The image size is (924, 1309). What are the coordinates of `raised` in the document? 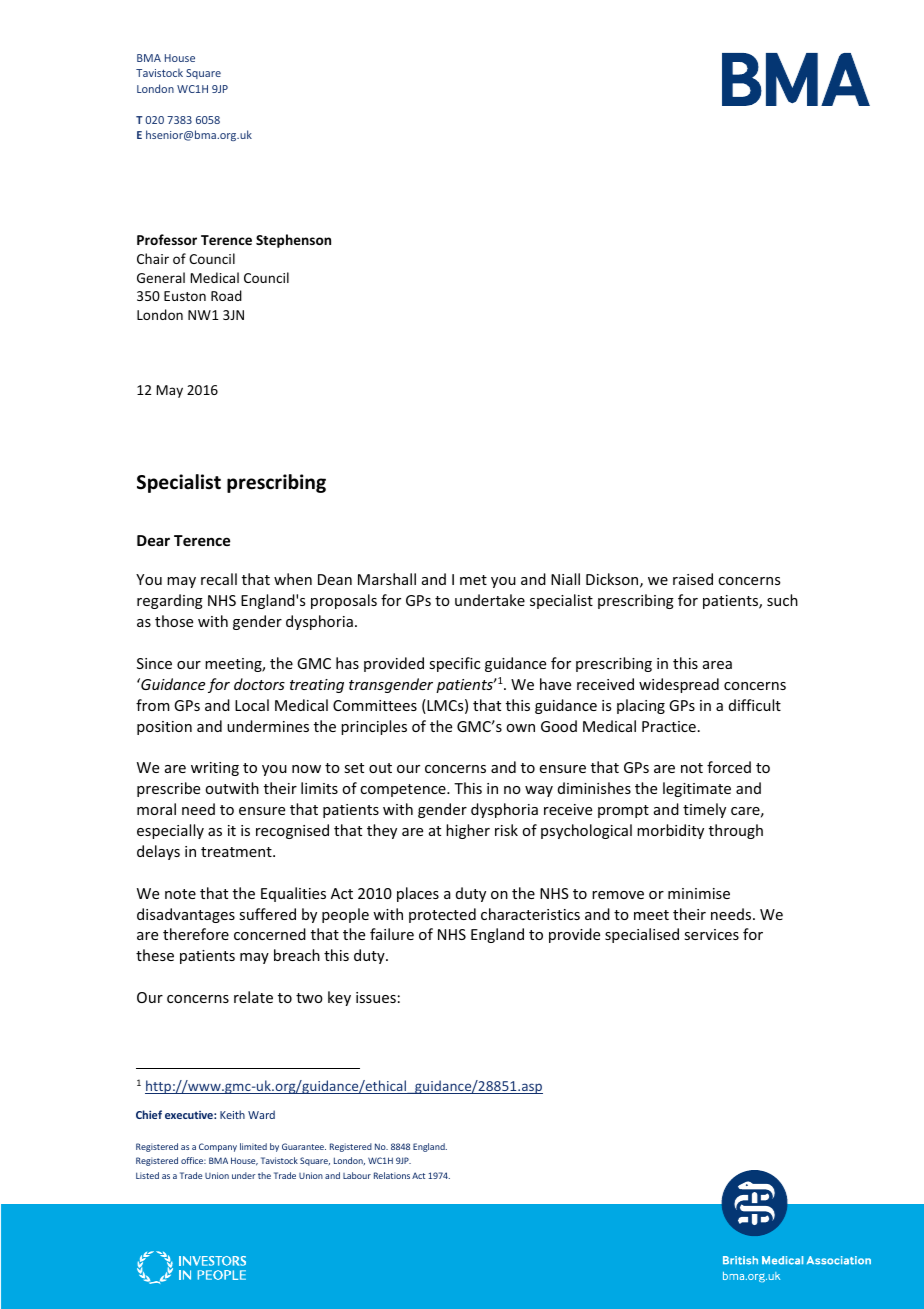 It's located at (693, 579).
